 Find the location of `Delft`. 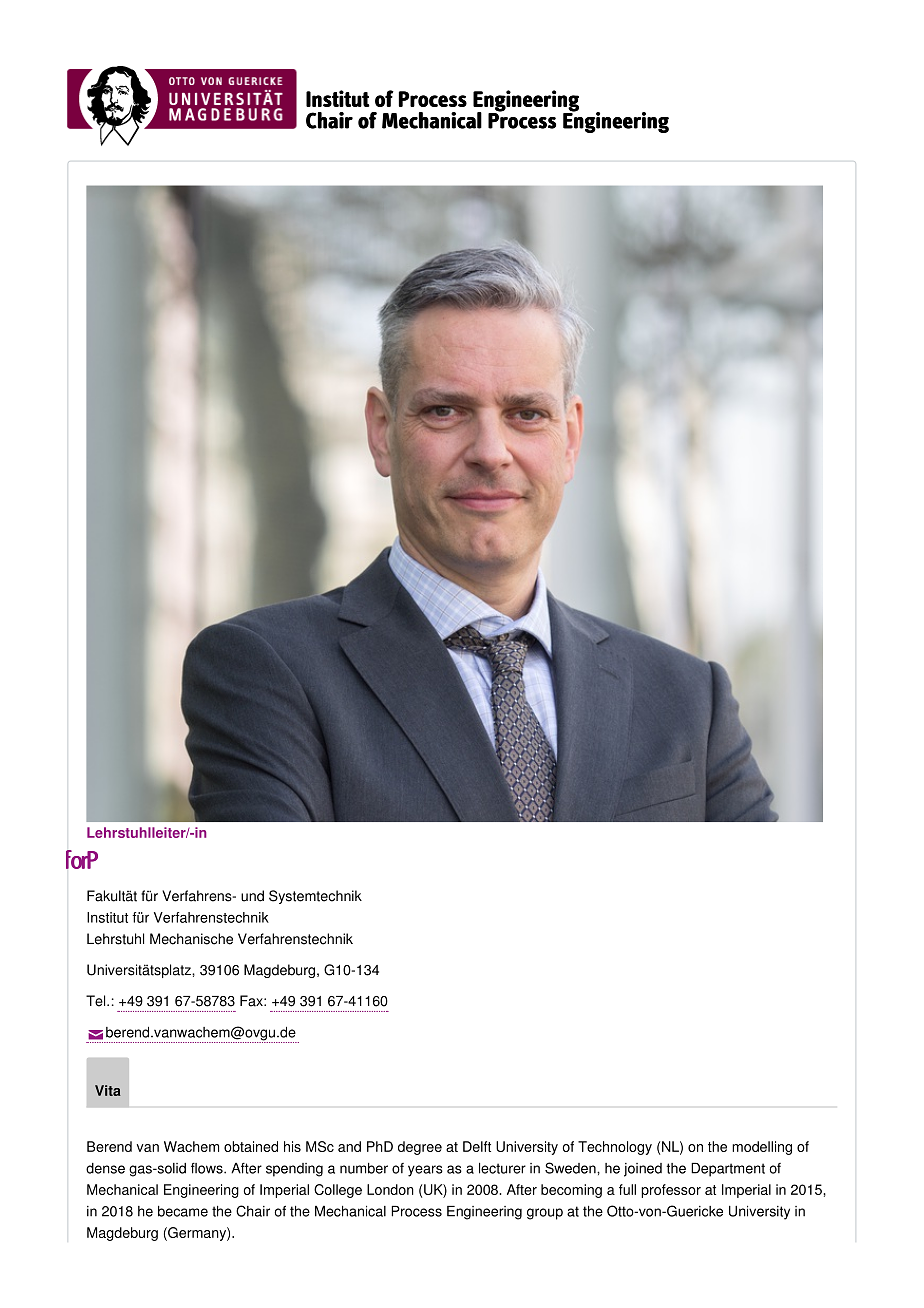

Delft is located at coordinates (477, 1146).
